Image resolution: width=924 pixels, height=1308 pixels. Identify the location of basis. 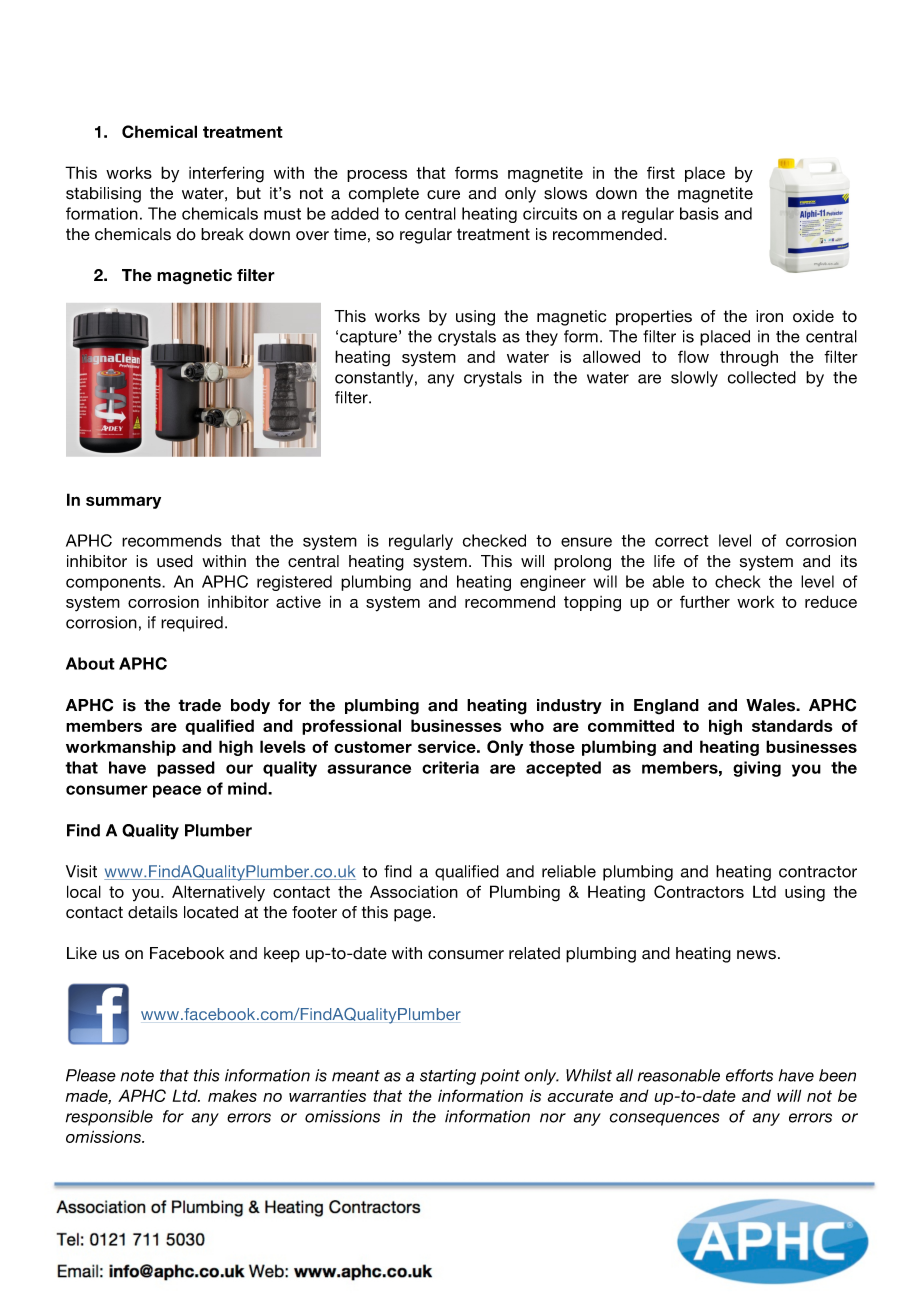
(699, 213).
